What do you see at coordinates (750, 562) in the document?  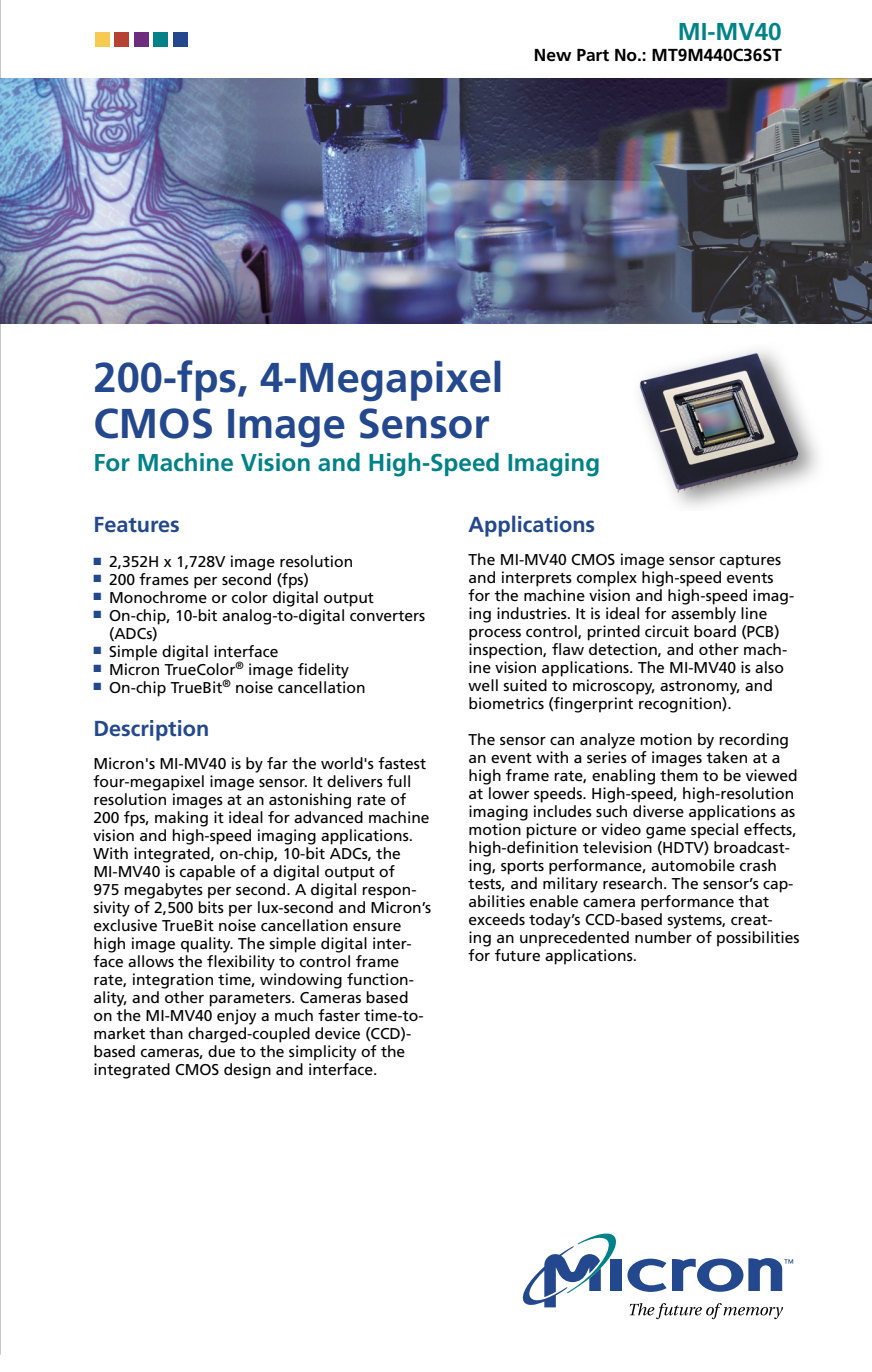 I see `captures` at bounding box center [750, 562].
